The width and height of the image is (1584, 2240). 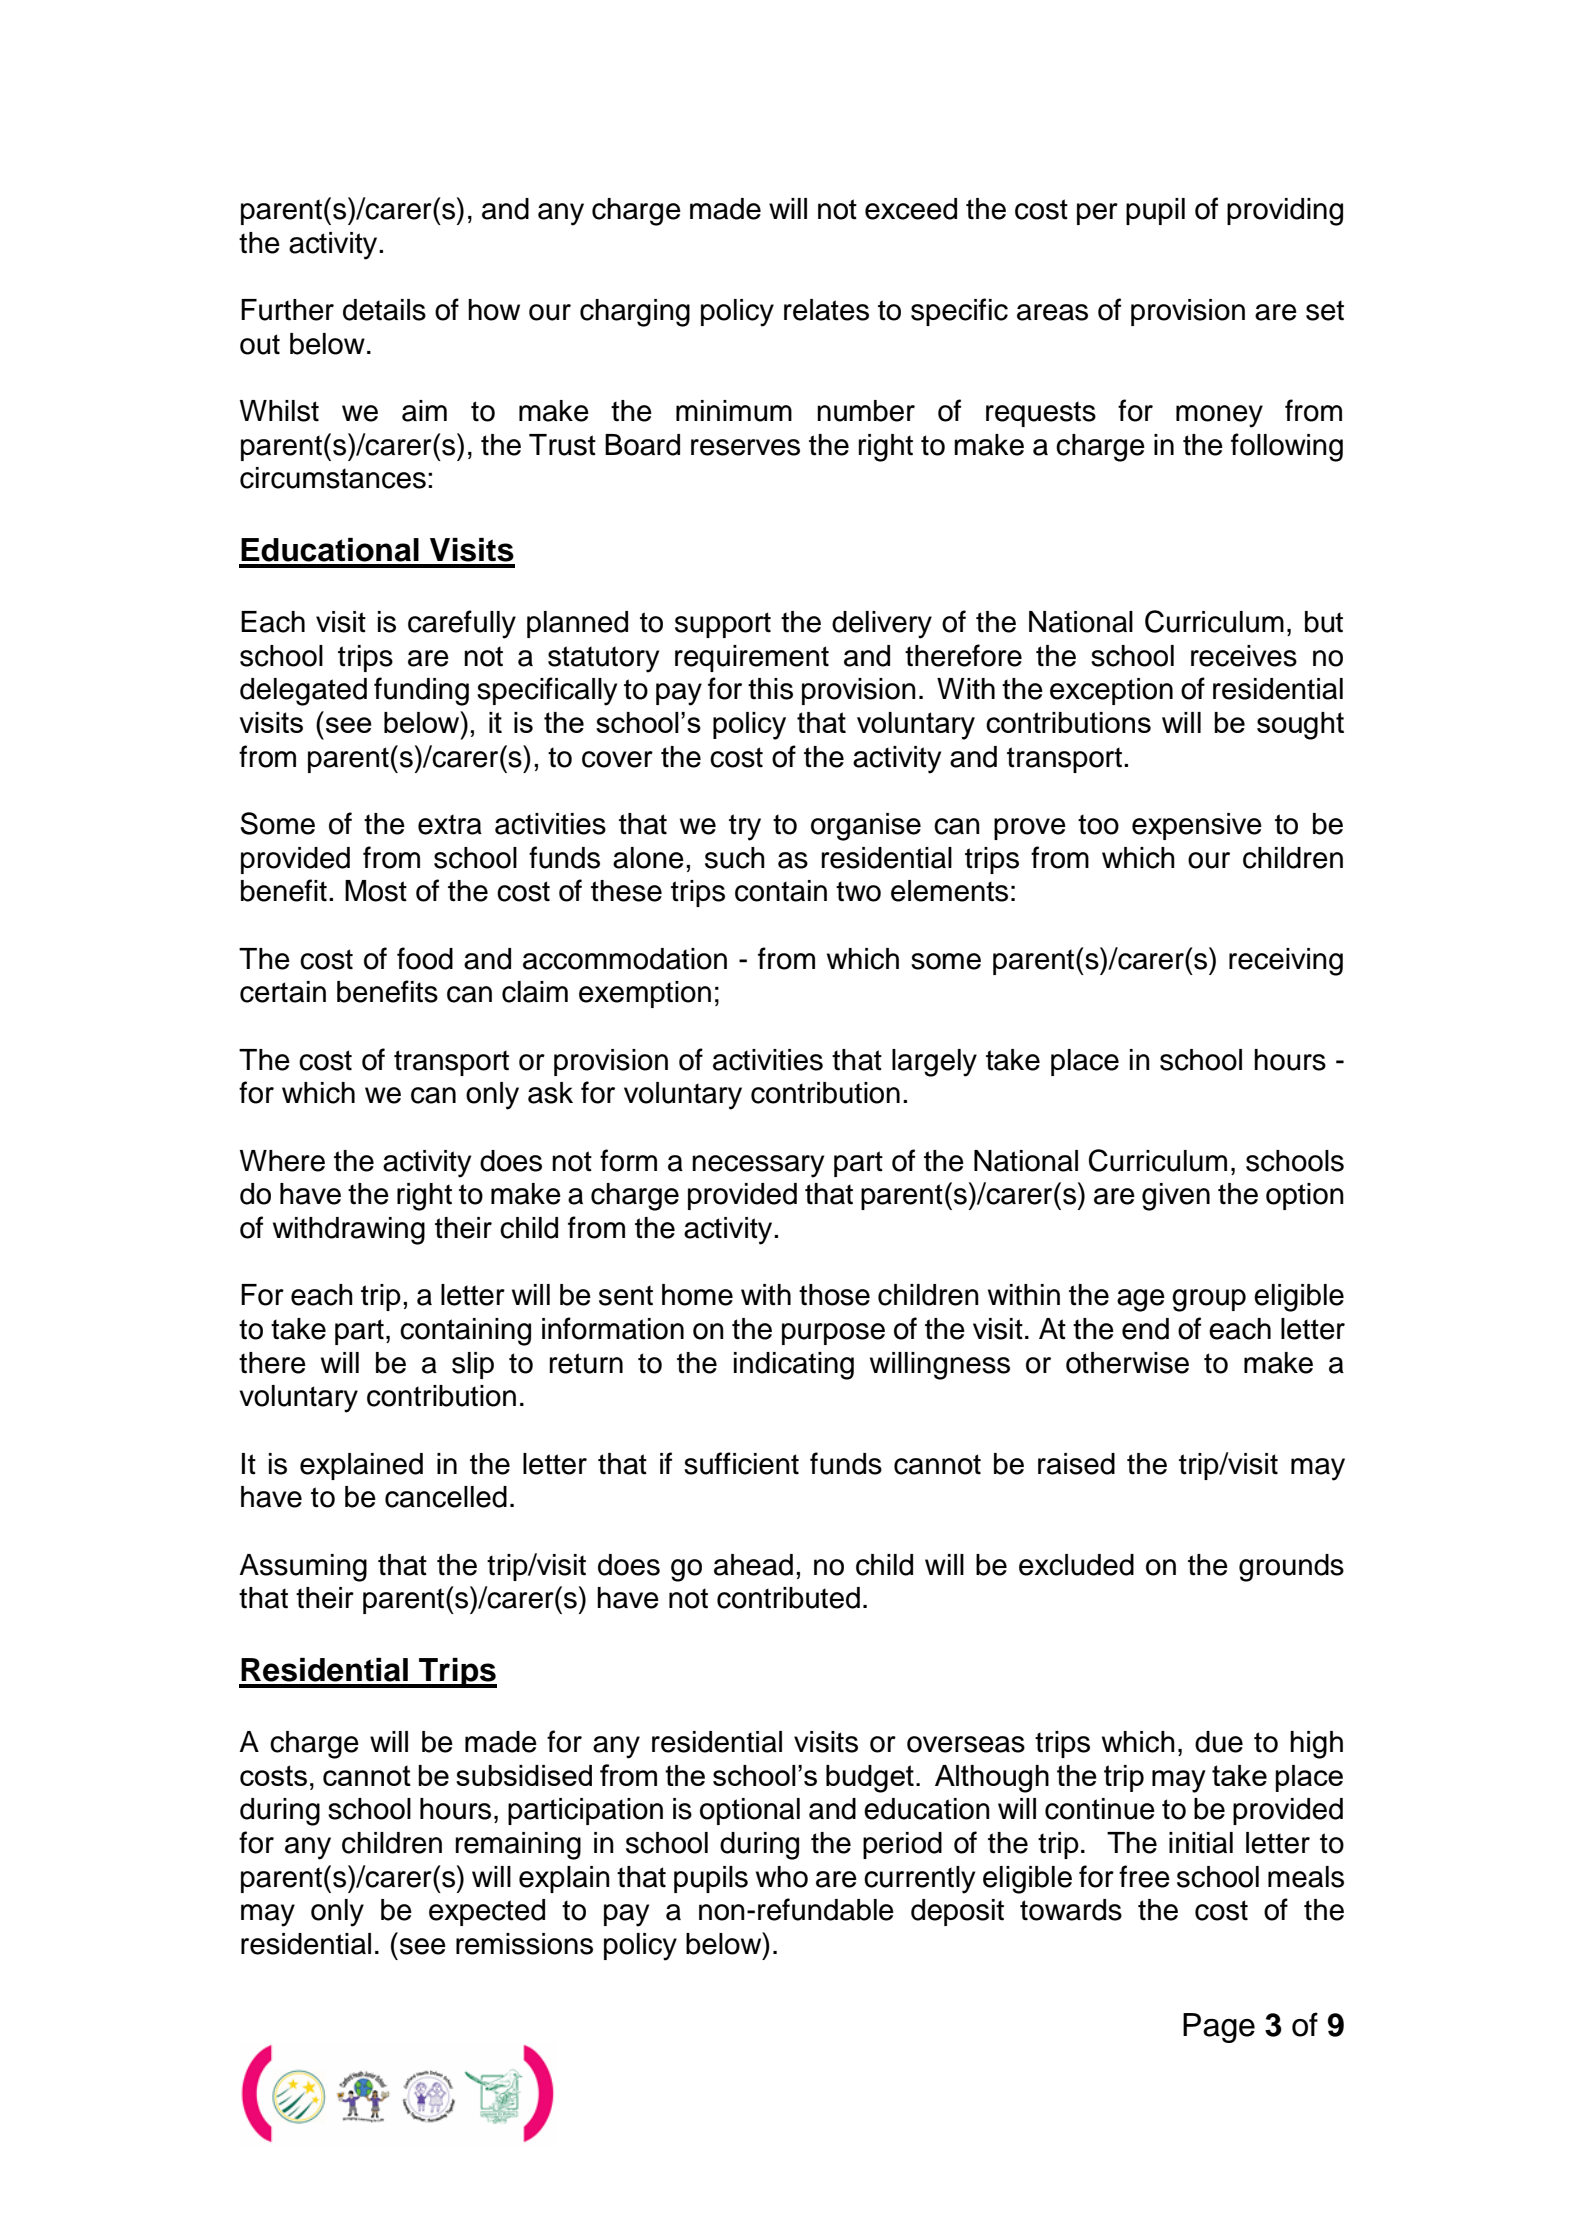 What do you see at coordinates (282, 1161) in the image?
I see `Where` at bounding box center [282, 1161].
